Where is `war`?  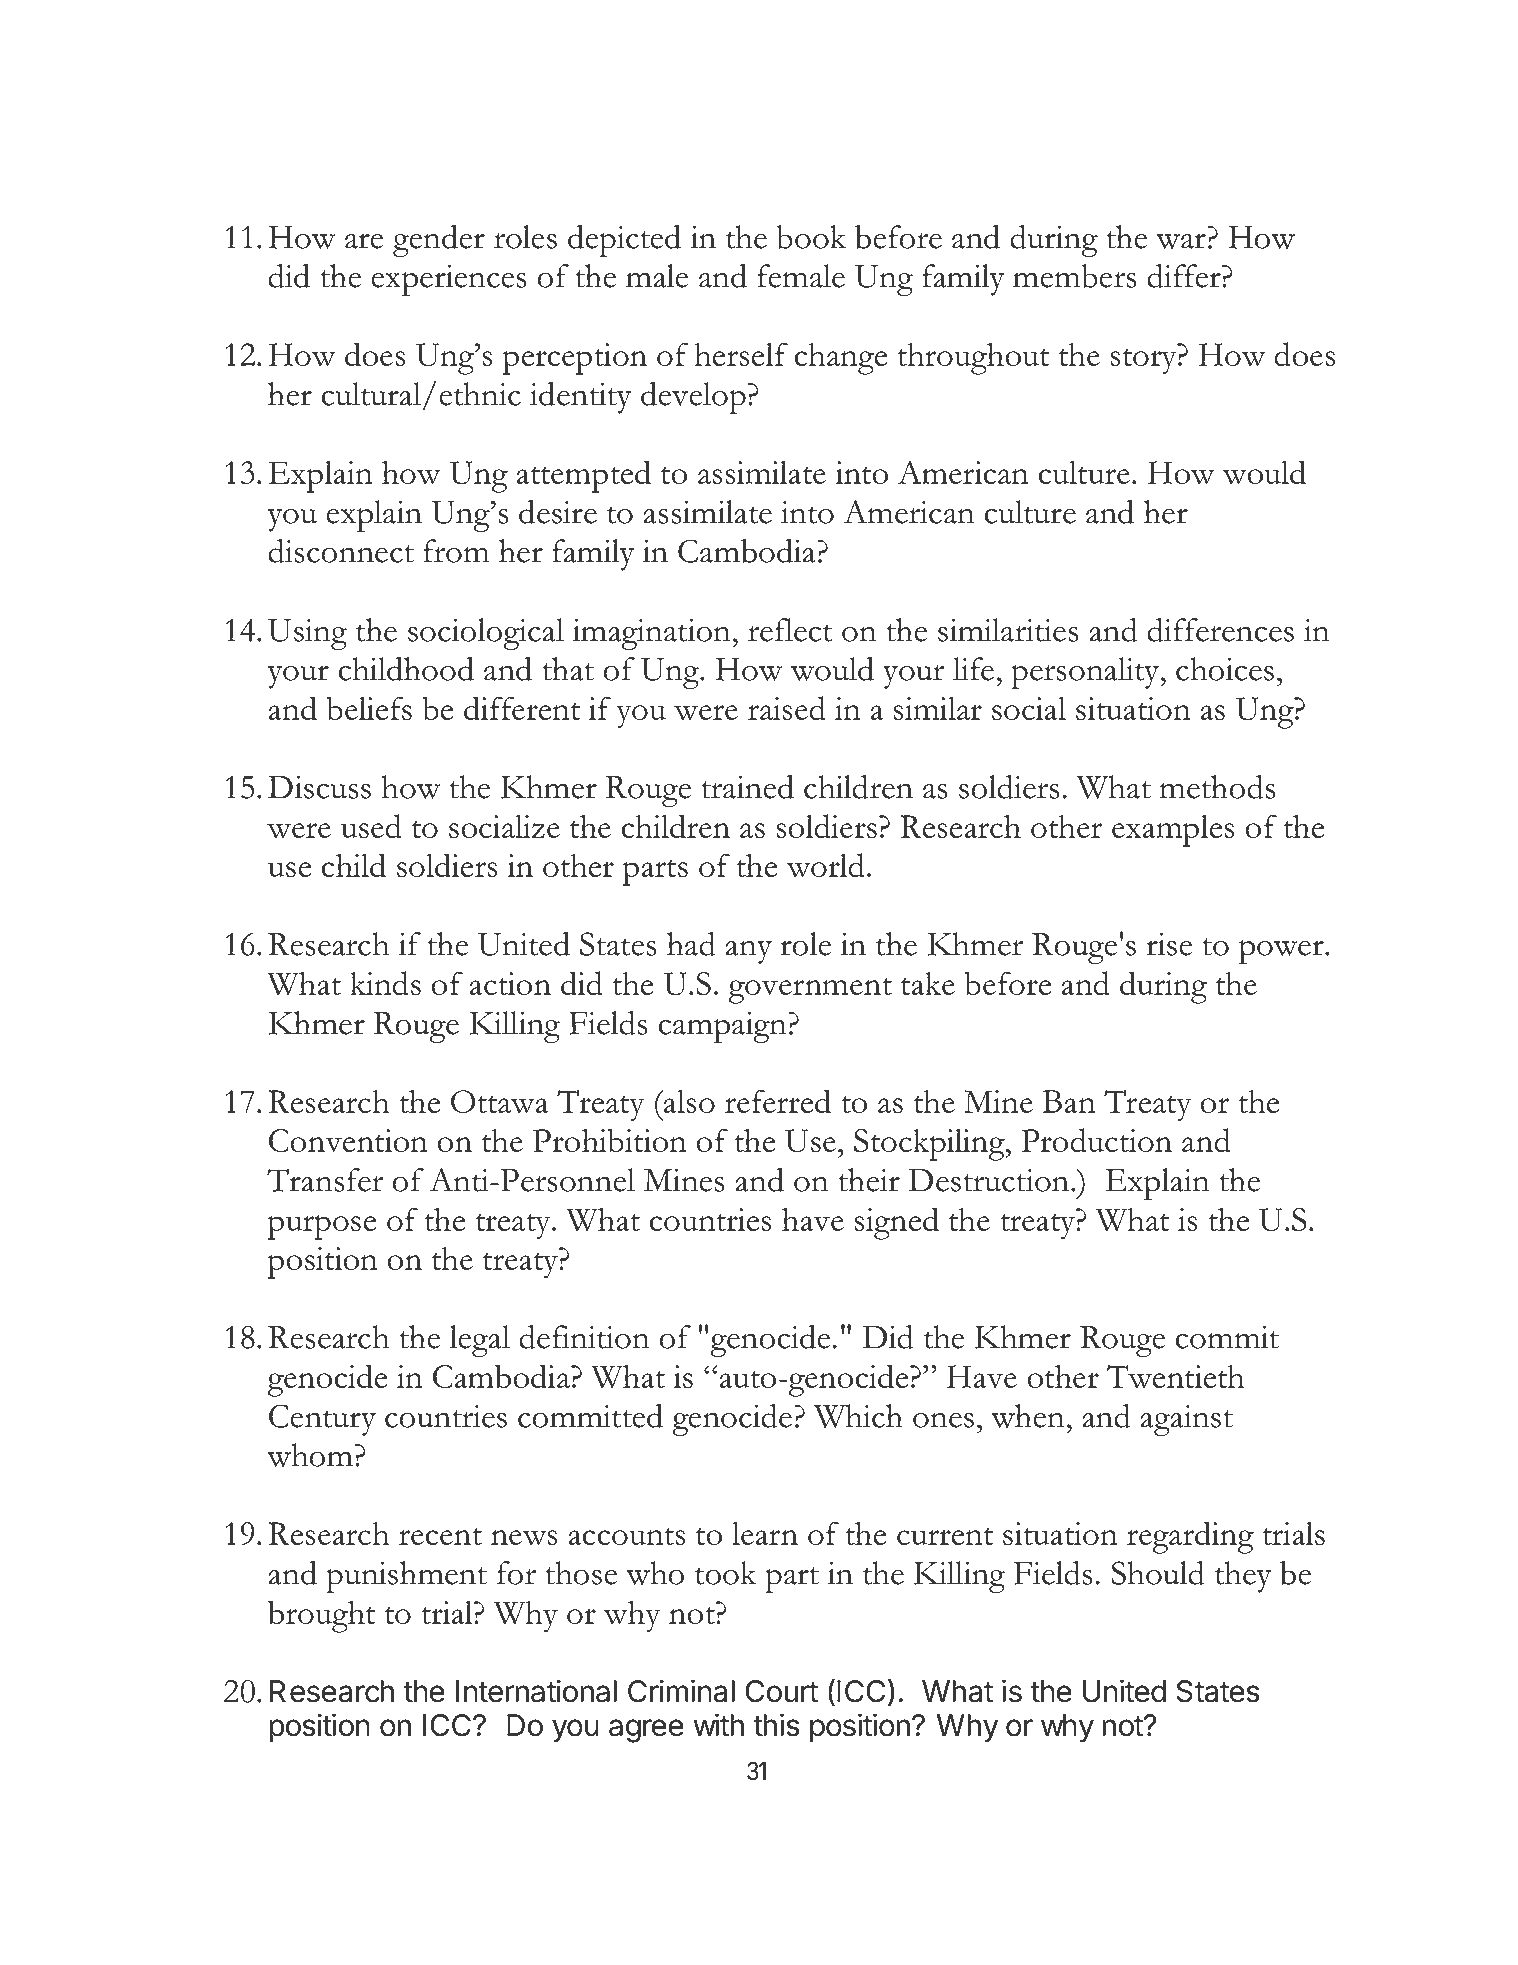 war is located at coordinates (1181, 241).
